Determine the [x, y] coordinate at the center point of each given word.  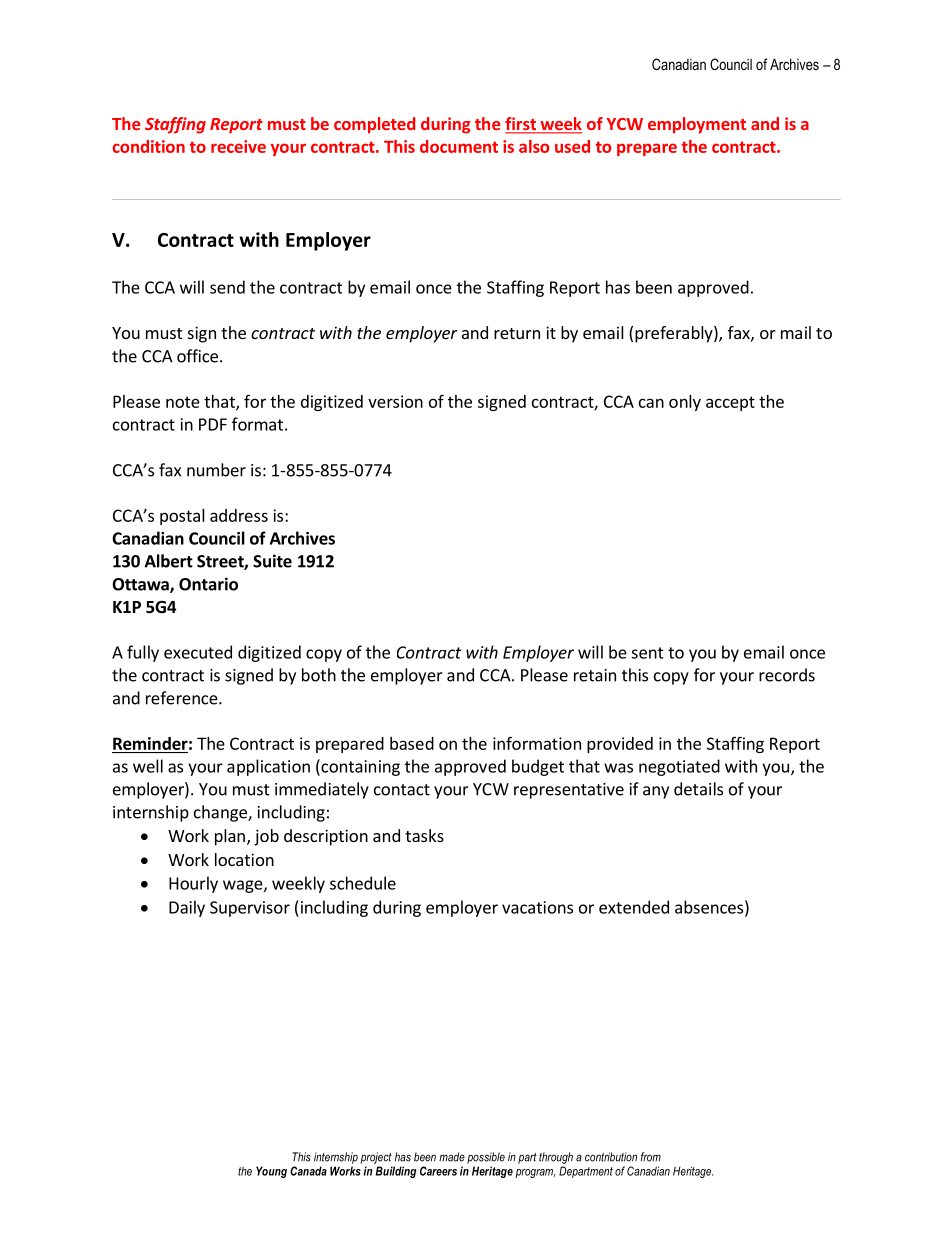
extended [634, 907]
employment [697, 125]
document [459, 146]
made [452, 1157]
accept [730, 403]
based [412, 743]
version [395, 401]
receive [238, 146]
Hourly [193, 884]
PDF [213, 424]
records [787, 675]
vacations [537, 907]
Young [271, 1172]
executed [198, 652]
